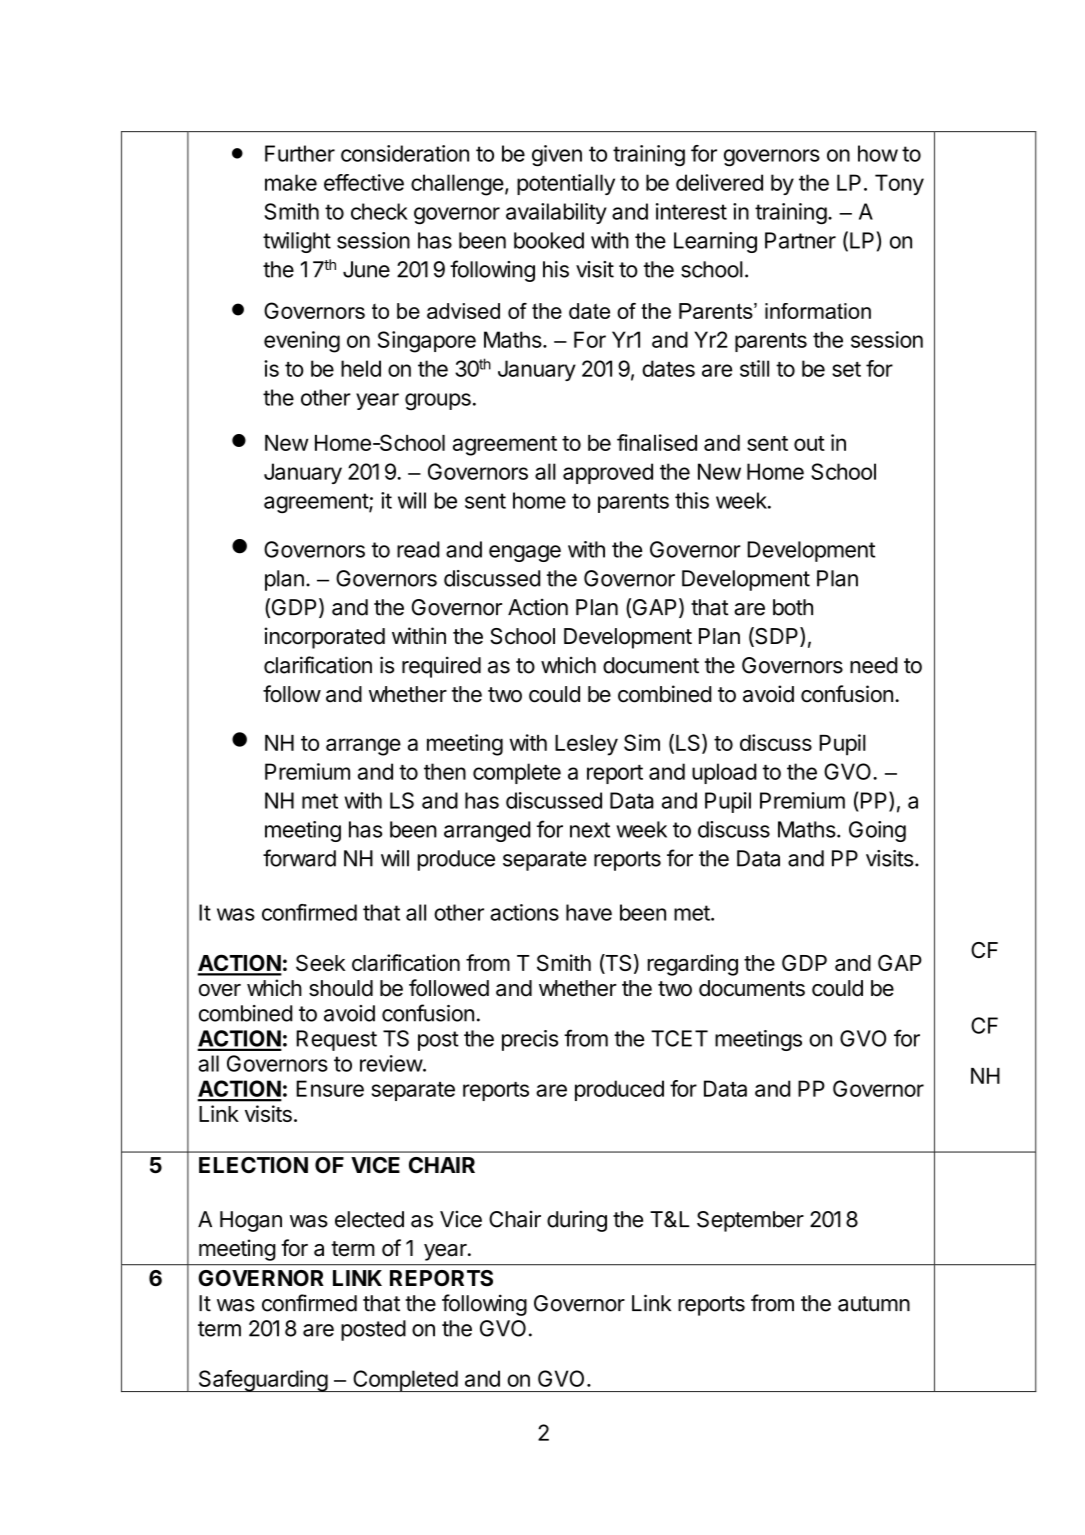 The height and width of the screenshot is (1535, 1085). What do you see at coordinates (874, 1304) in the screenshot?
I see `autumn` at bounding box center [874, 1304].
